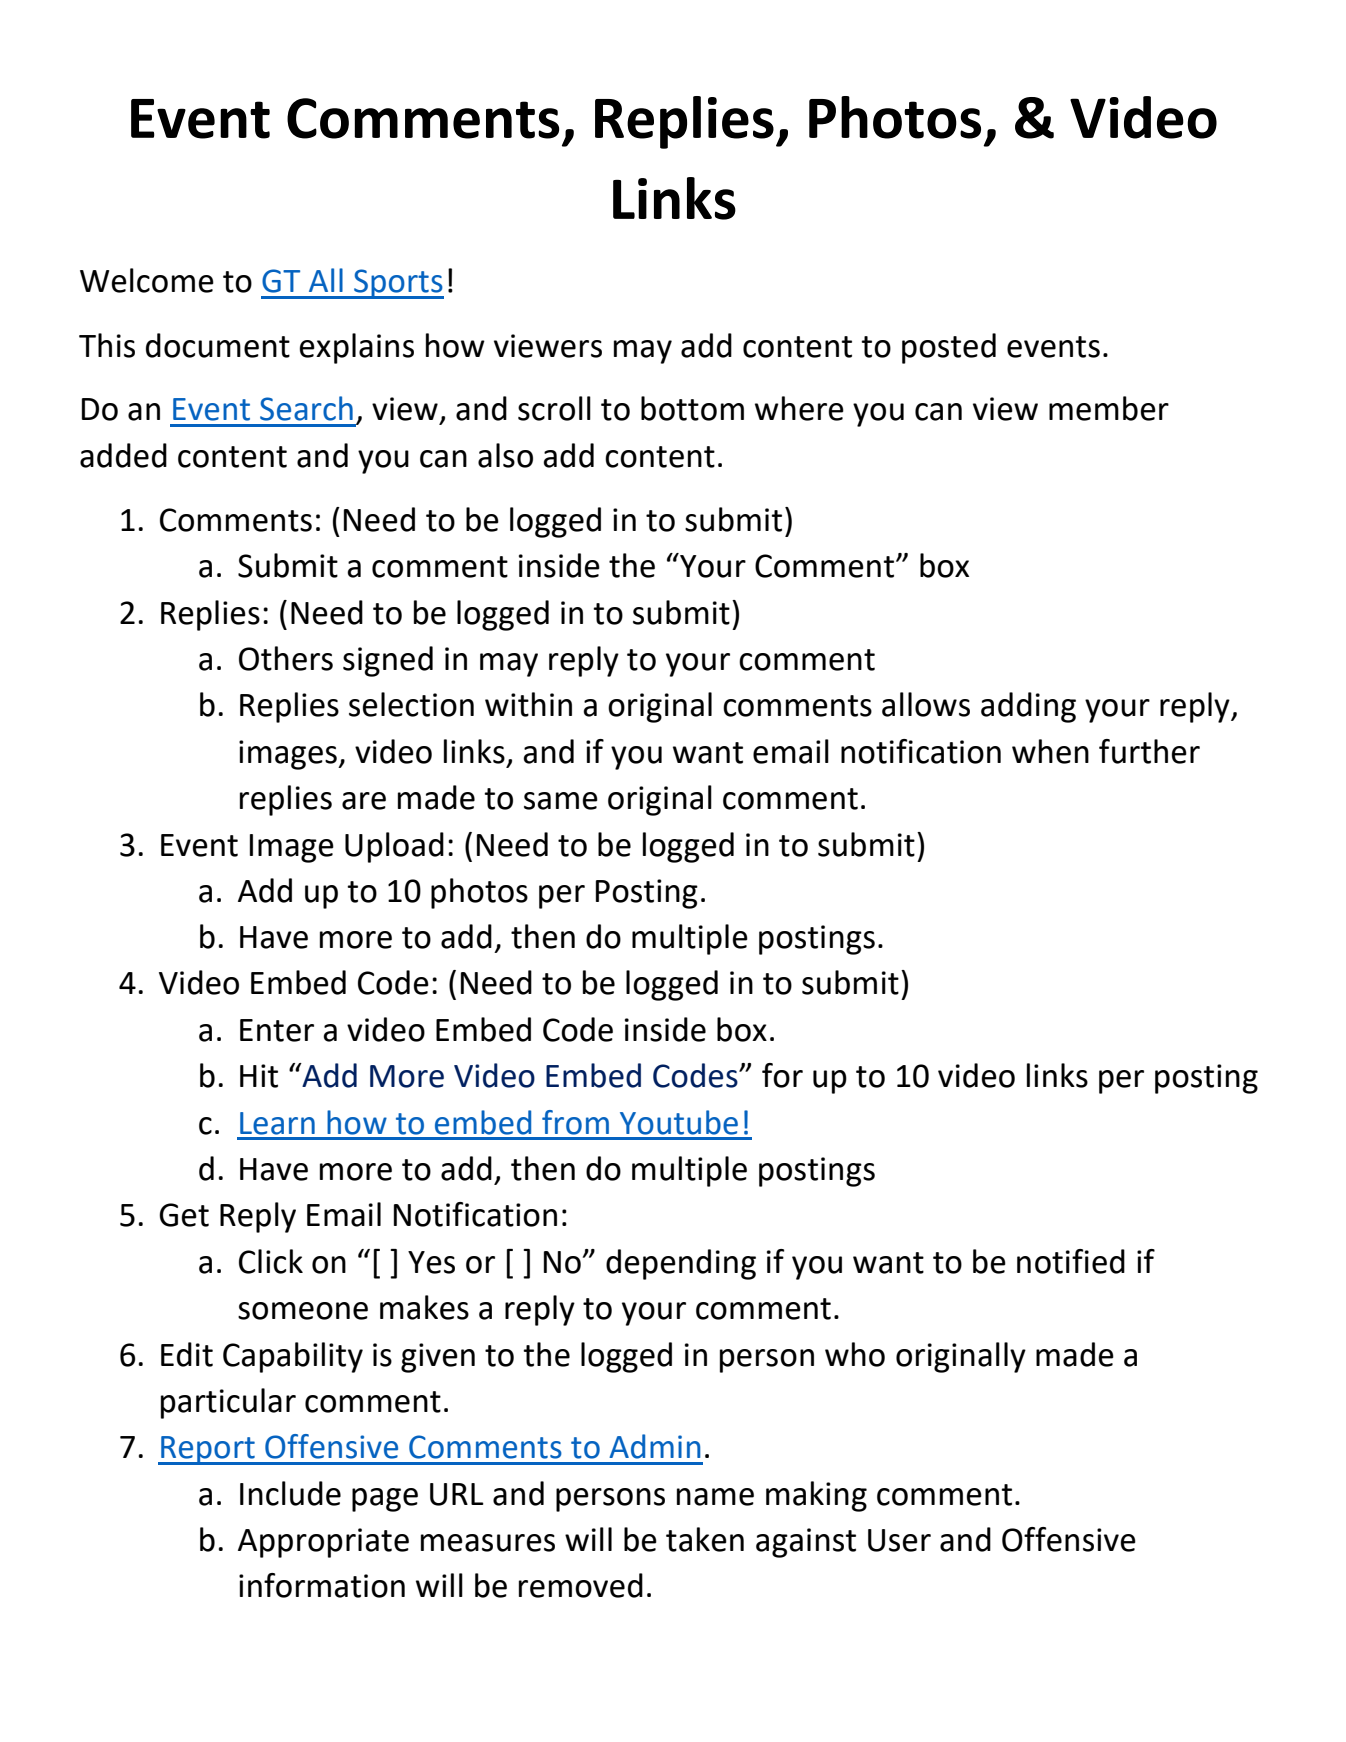 The image size is (1346, 1742). What do you see at coordinates (899, 1540) in the screenshot?
I see `User` at bounding box center [899, 1540].
